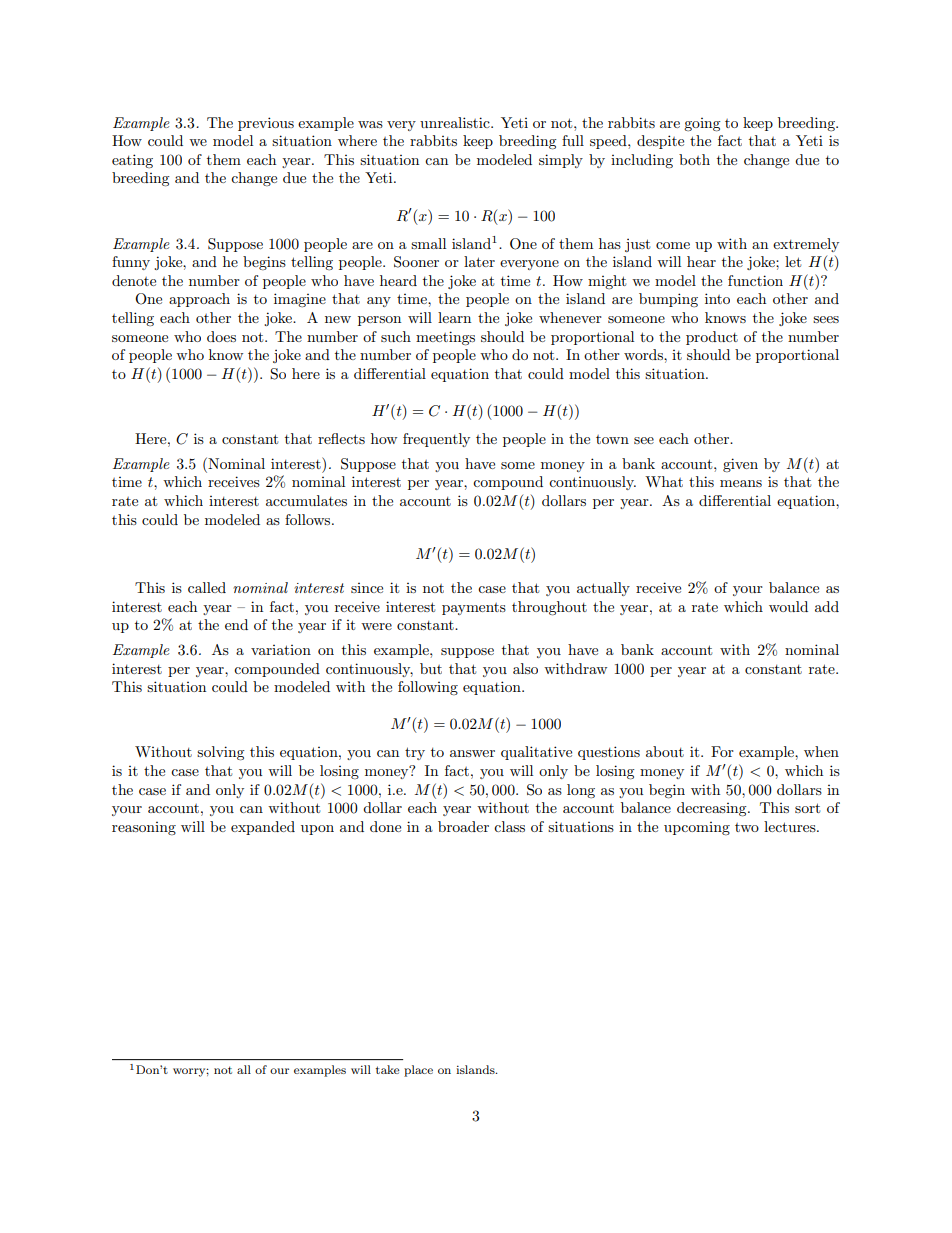  Describe the element at coordinates (454, 317) in the screenshot. I see `learn` at that location.
